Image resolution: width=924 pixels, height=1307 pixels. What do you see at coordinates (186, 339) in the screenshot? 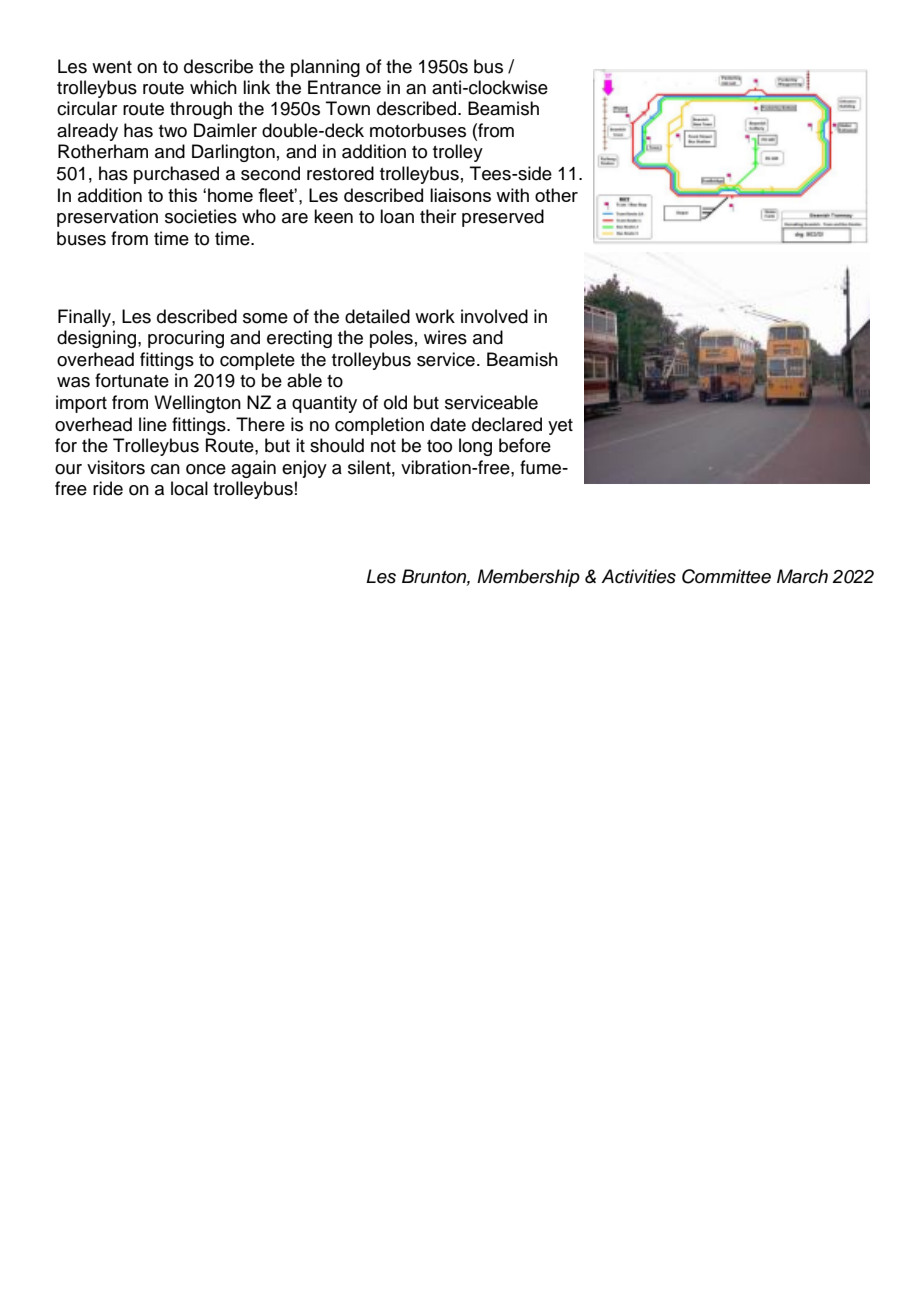
I see `procuring` at bounding box center [186, 339].
